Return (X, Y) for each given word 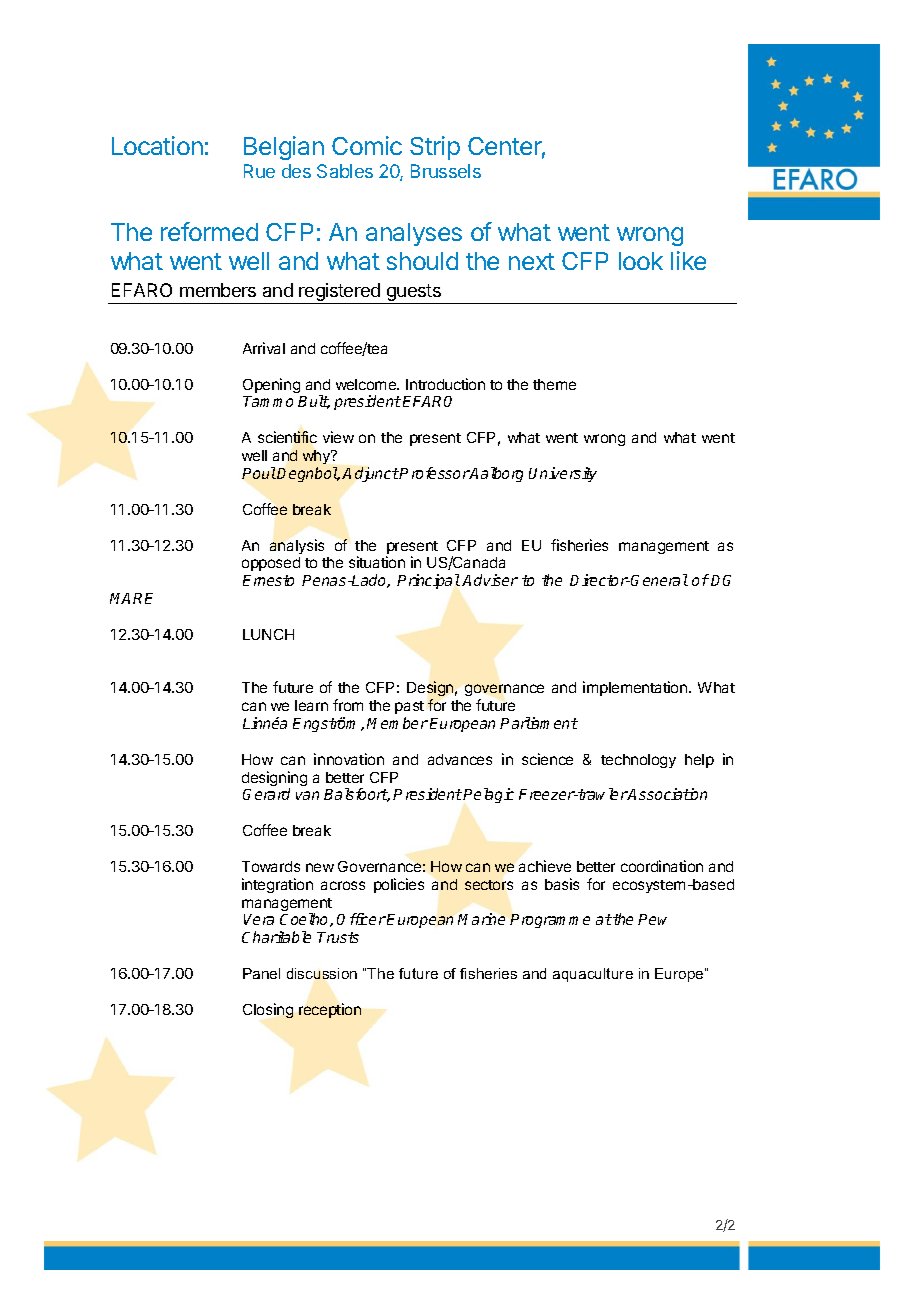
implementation (636, 688)
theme (554, 384)
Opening (271, 385)
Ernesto (268, 580)
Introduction (445, 384)
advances (460, 759)
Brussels (446, 171)
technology (638, 761)
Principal (428, 581)
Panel (261, 973)
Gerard (266, 794)
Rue (259, 171)
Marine (481, 919)
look (641, 261)
